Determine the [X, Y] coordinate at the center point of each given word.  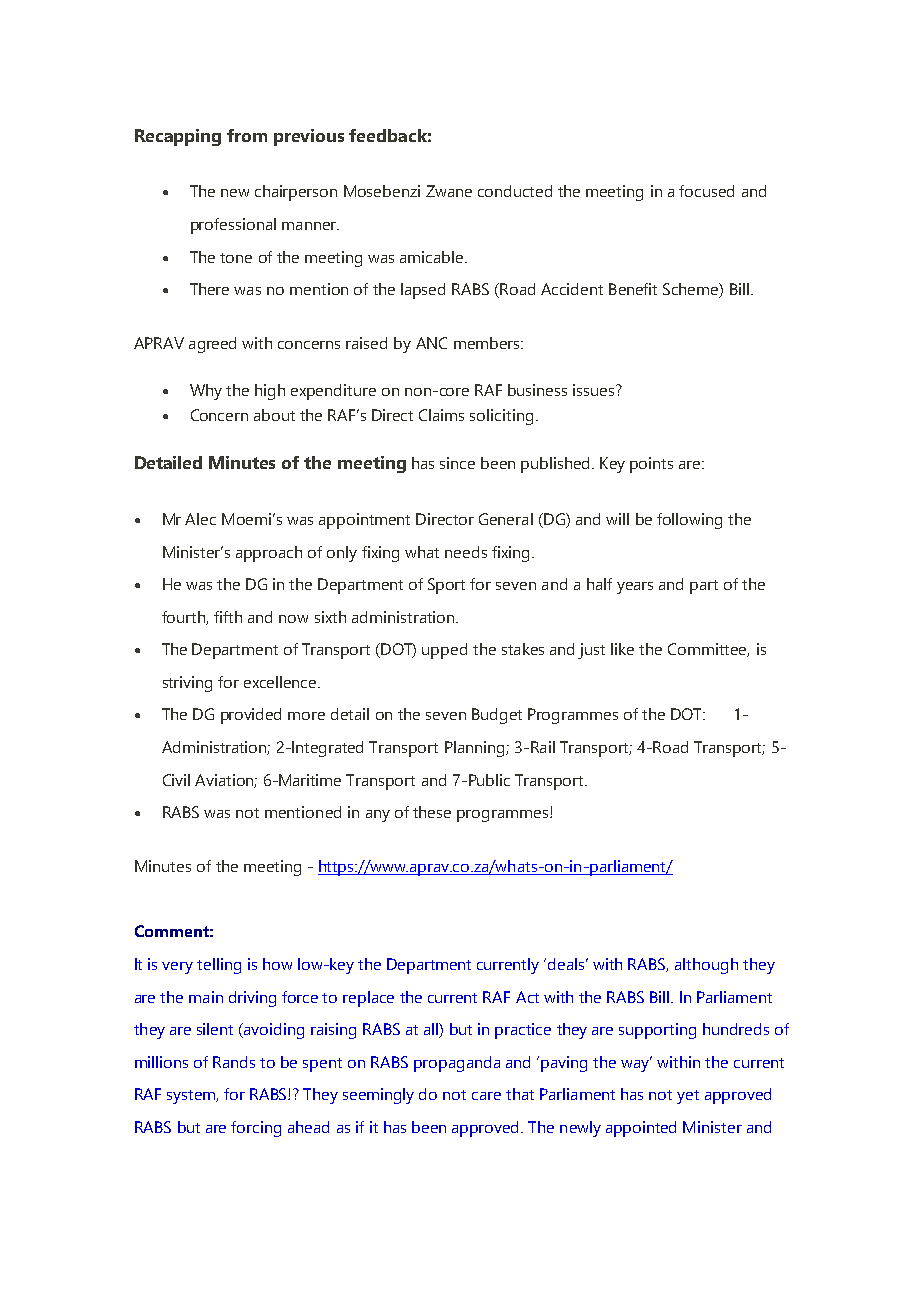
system [192, 1097]
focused [706, 191]
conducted [515, 191]
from [247, 135]
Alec [200, 519]
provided [251, 716]
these [432, 812]
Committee [708, 650]
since [457, 463]
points [651, 465]
